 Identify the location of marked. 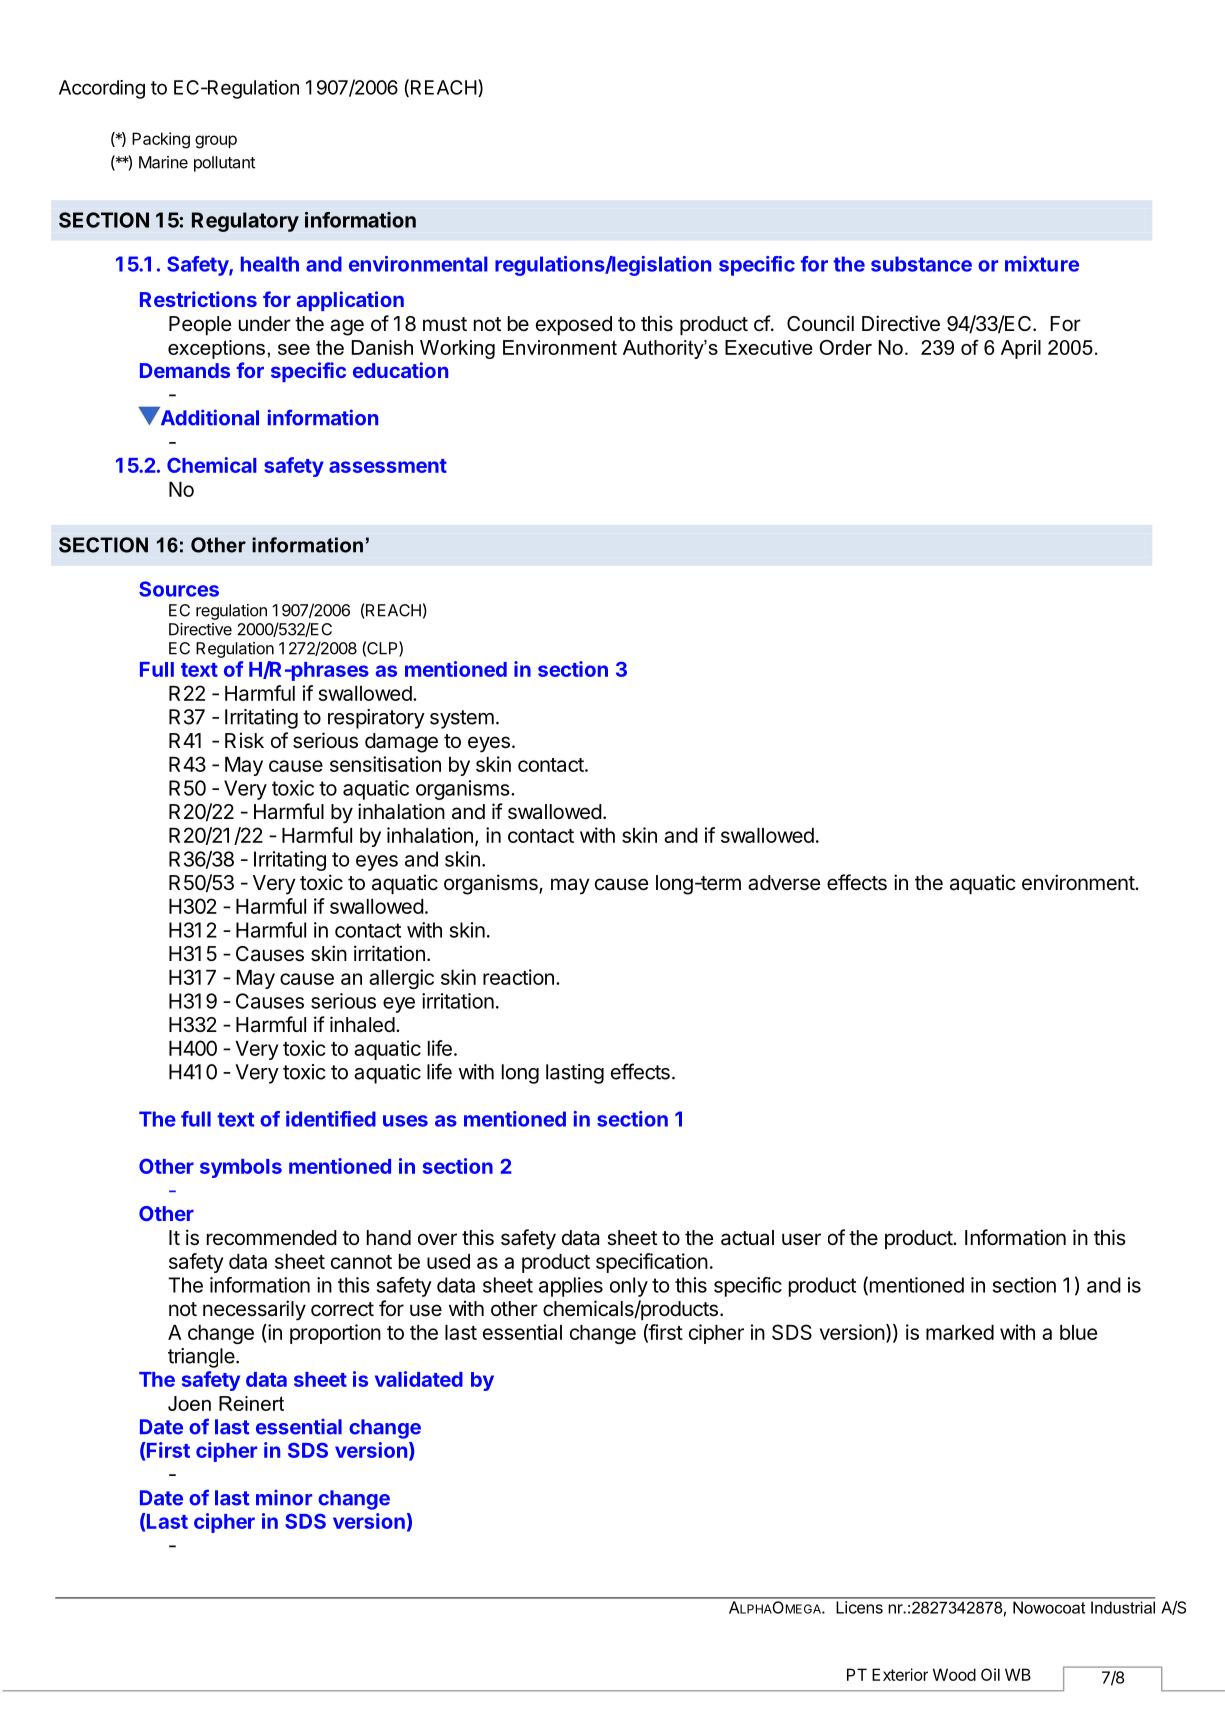
(960, 1332).
